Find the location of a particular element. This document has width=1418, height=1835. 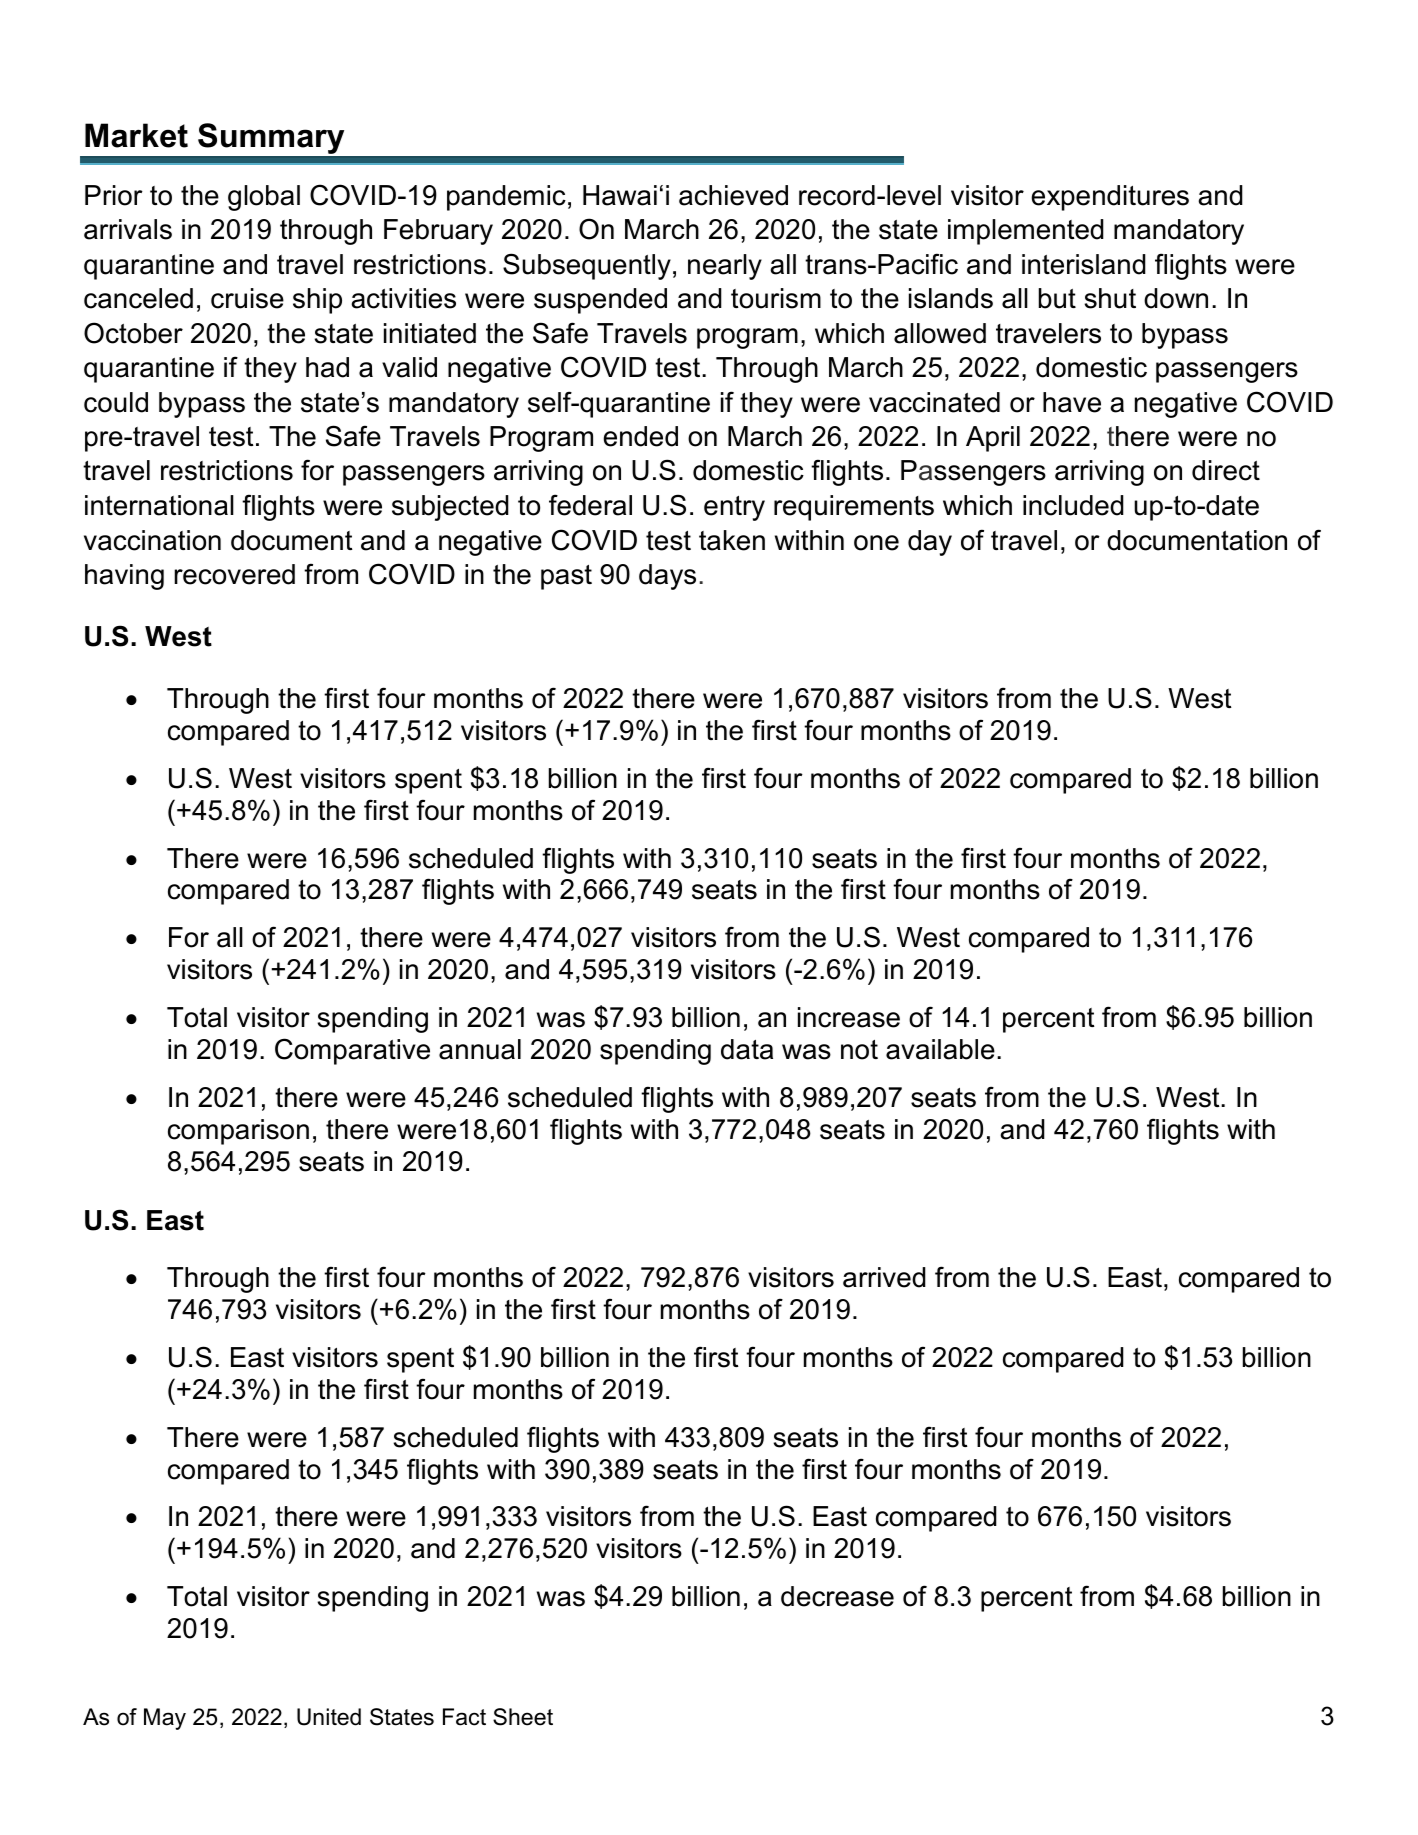

days is located at coordinates (667, 577).
